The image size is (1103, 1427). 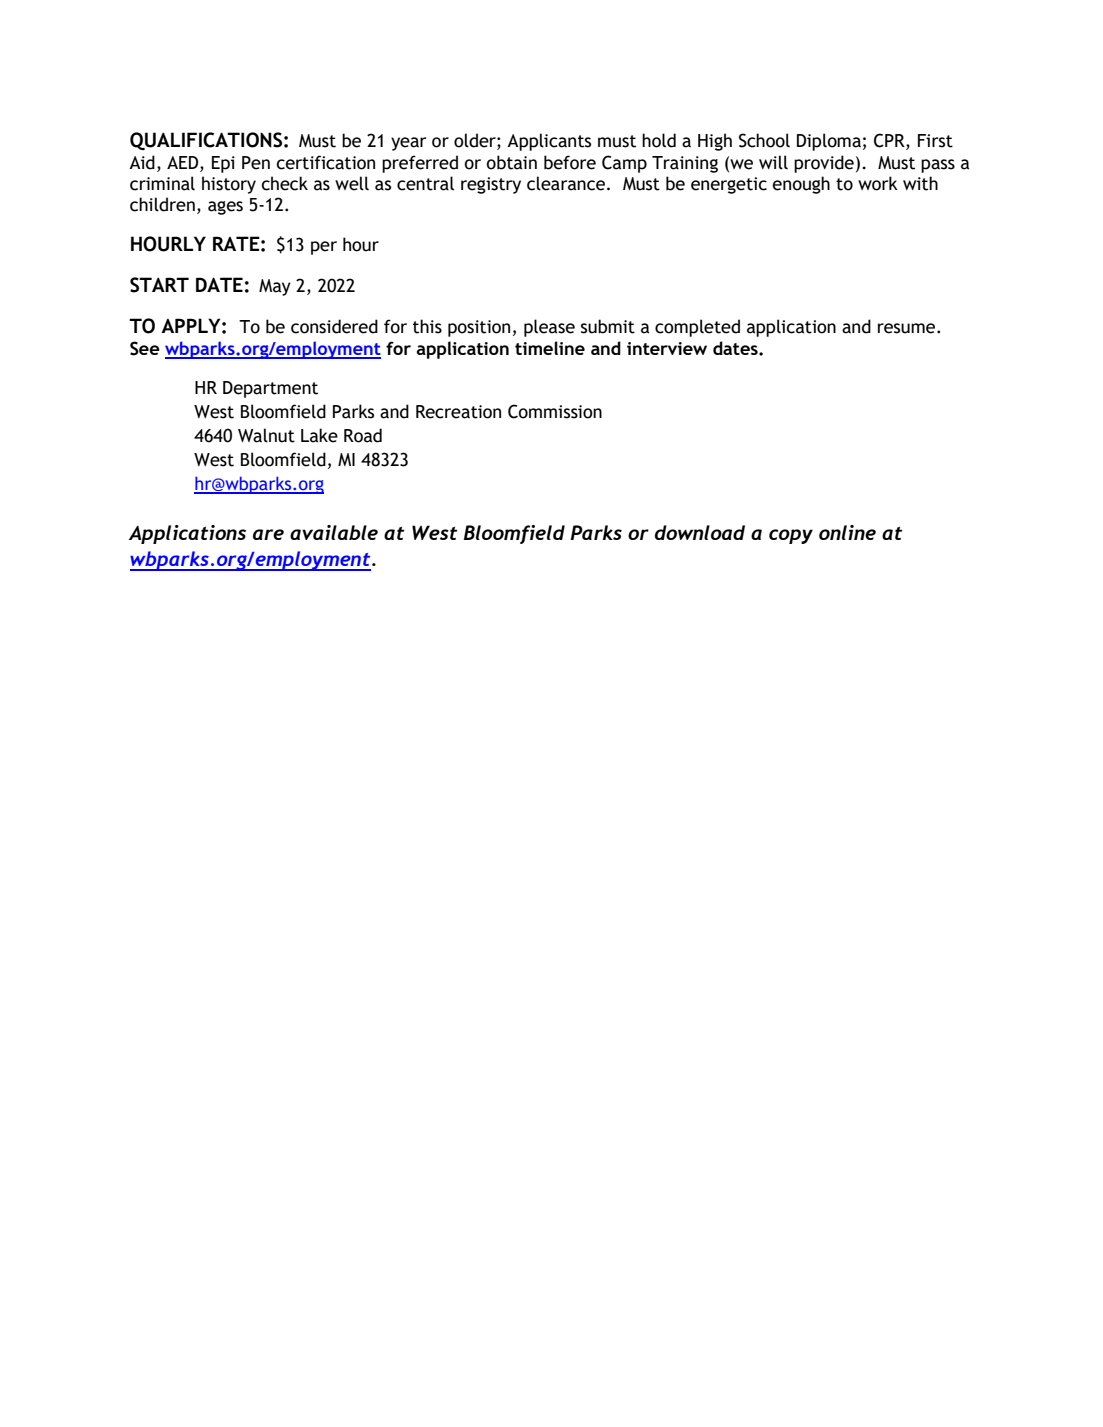 I want to click on interview, so click(x=667, y=348).
